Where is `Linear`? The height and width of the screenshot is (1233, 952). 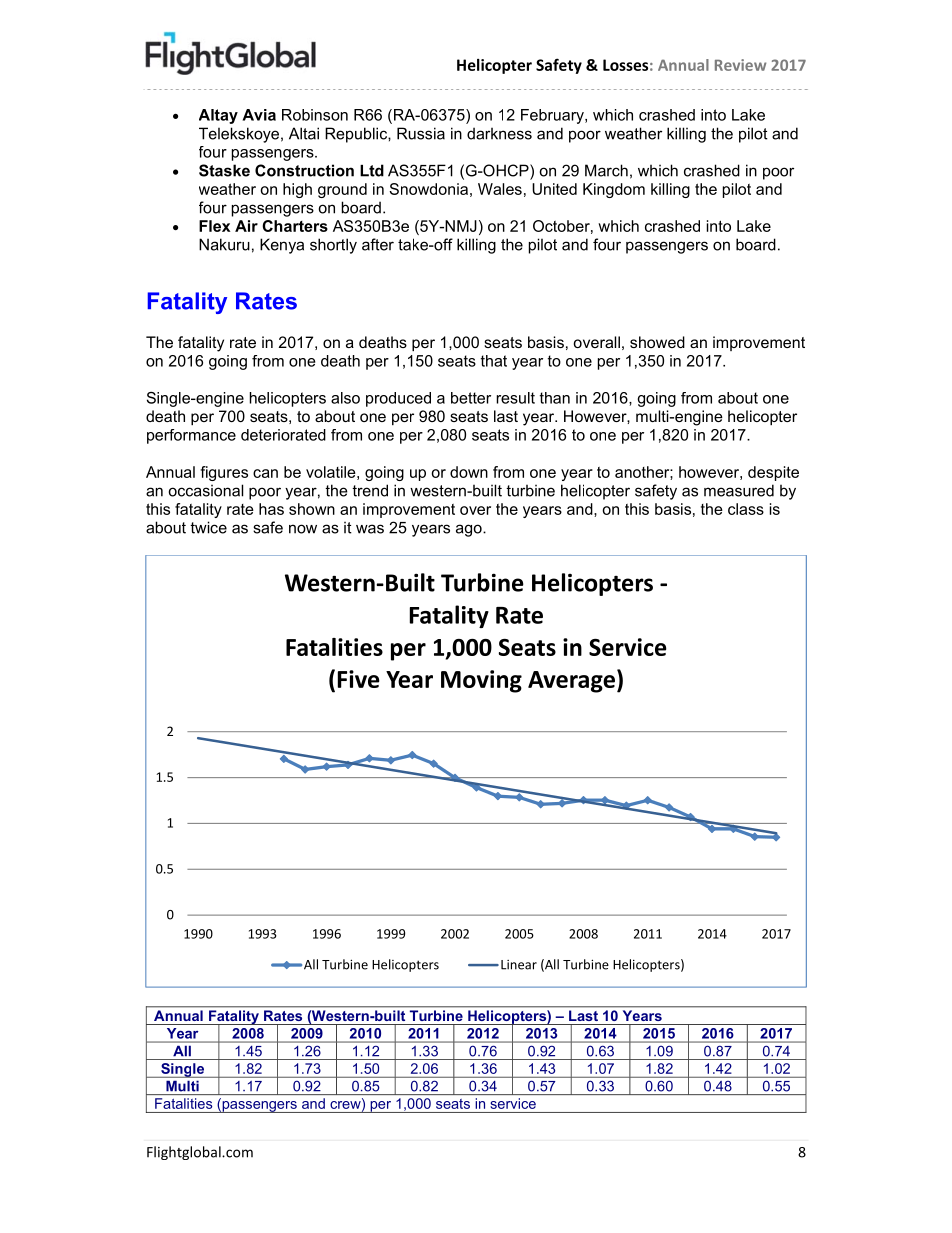
Linear is located at coordinates (519, 965).
